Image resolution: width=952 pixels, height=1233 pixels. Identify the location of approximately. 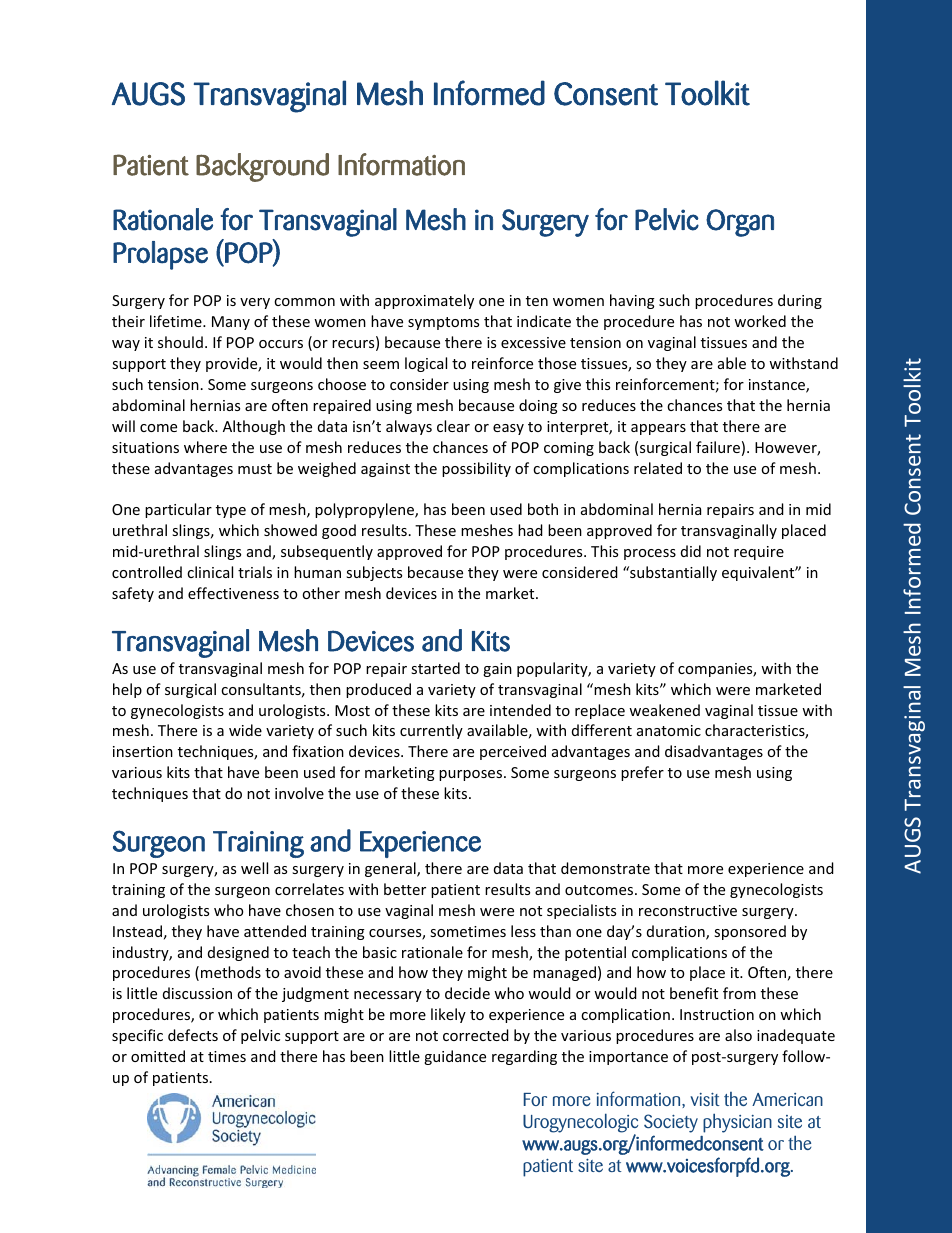
(424, 301).
